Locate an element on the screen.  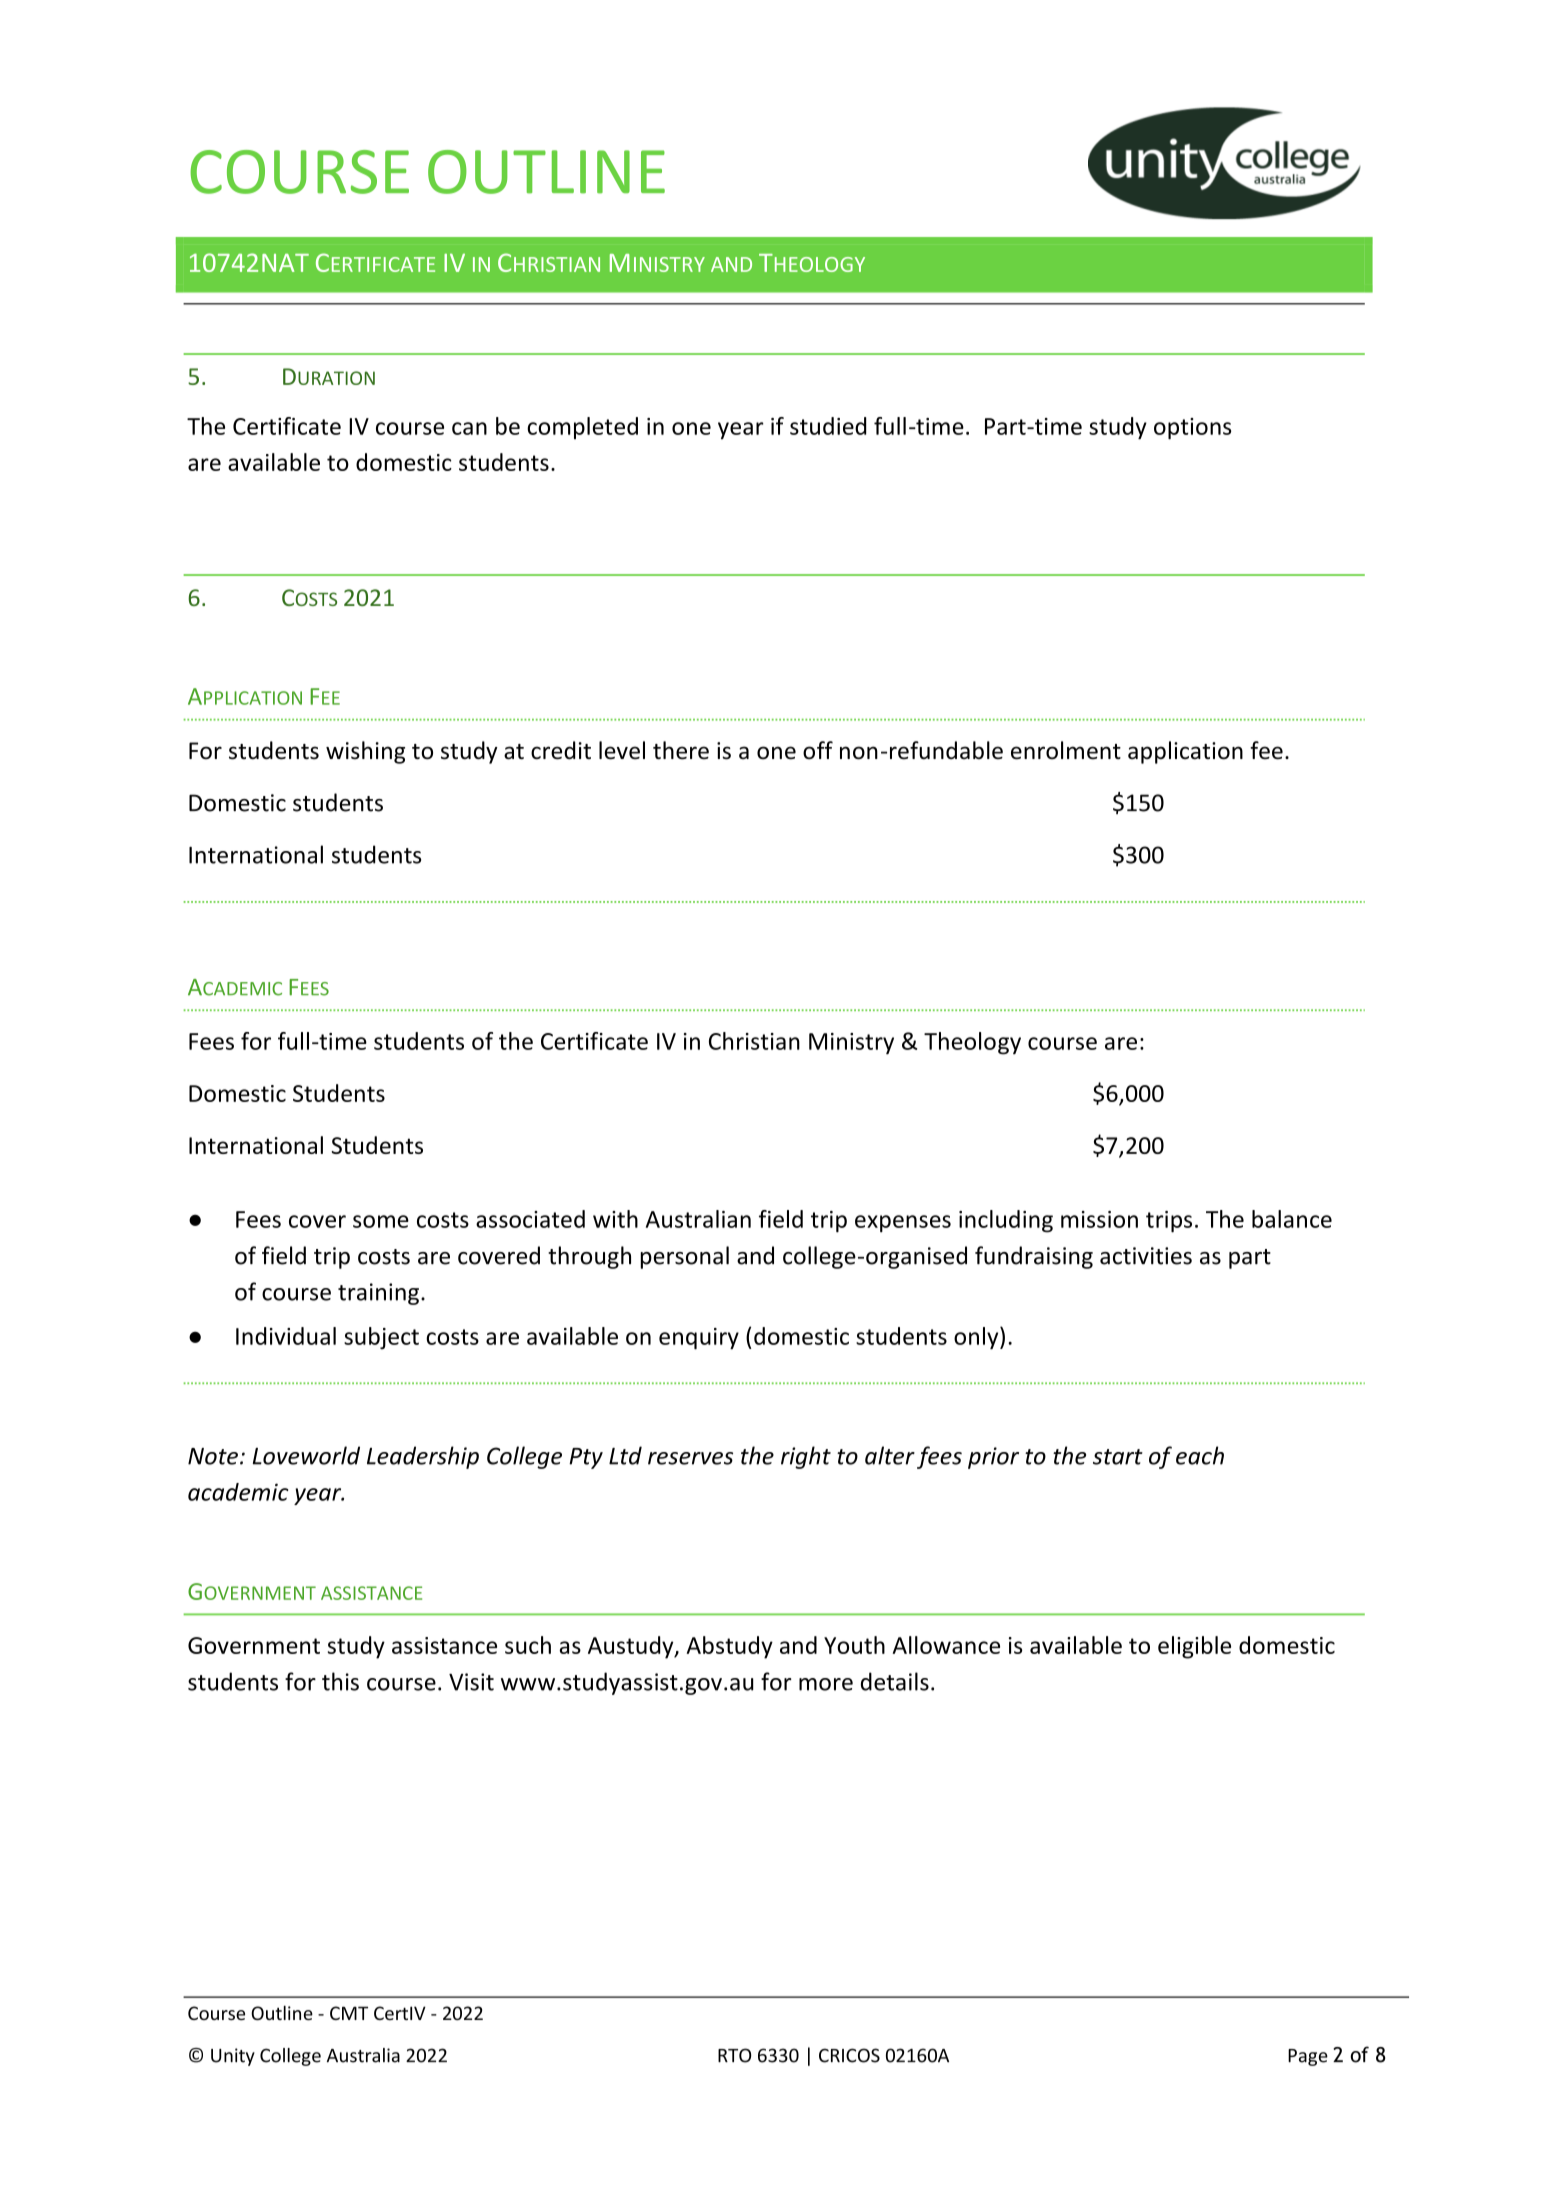
this is located at coordinates (340, 1681).
